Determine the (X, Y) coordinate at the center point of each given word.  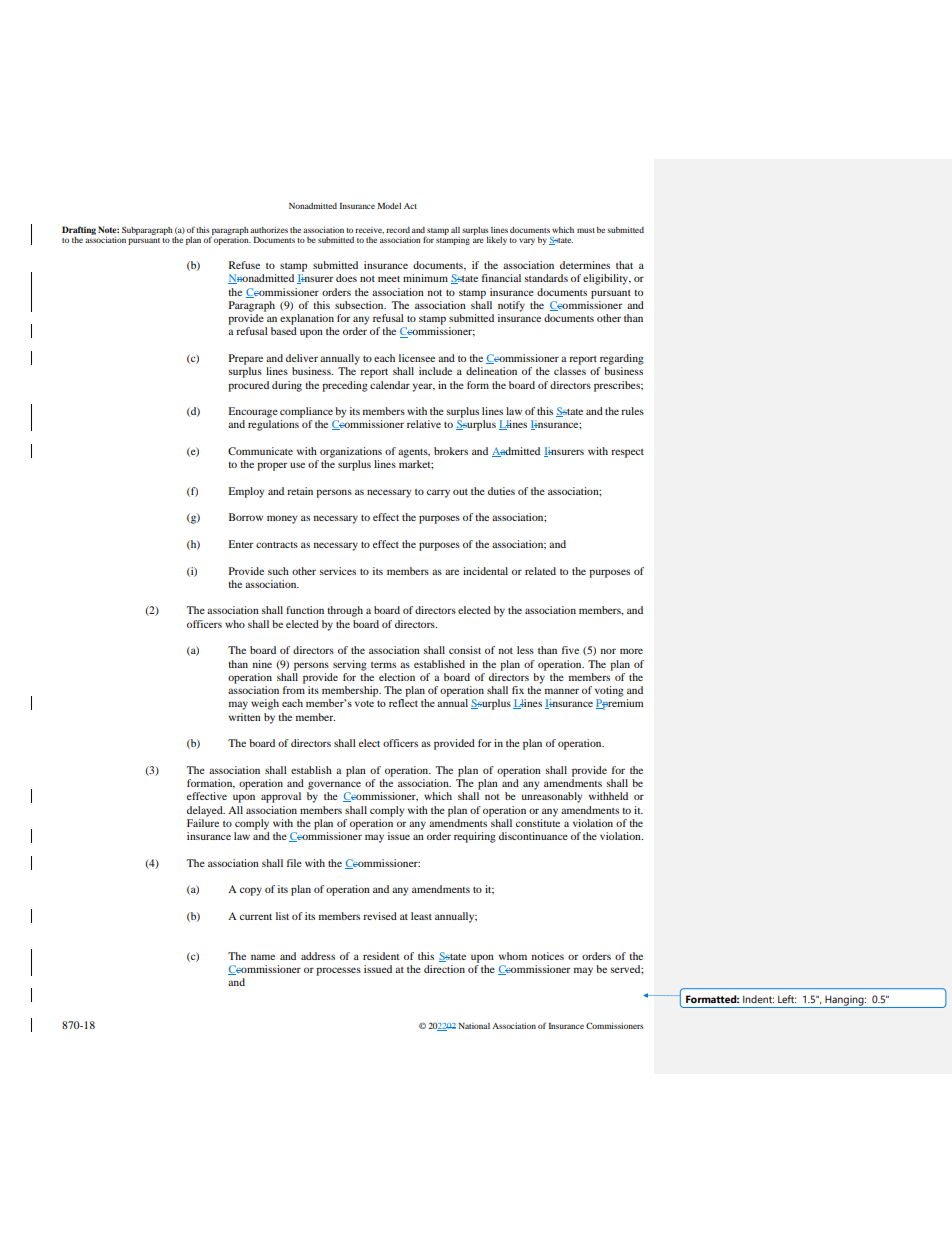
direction (444, 969)
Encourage (253, 412)
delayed (206, 811)
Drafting (79, 230)
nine (262, 664)
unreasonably (552, 797)
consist (465, 650)
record (398, 230)
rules (632, 411)
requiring (475, 837)
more (631, 651)
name (263, 957)
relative (424, 424)
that (624, 265)
